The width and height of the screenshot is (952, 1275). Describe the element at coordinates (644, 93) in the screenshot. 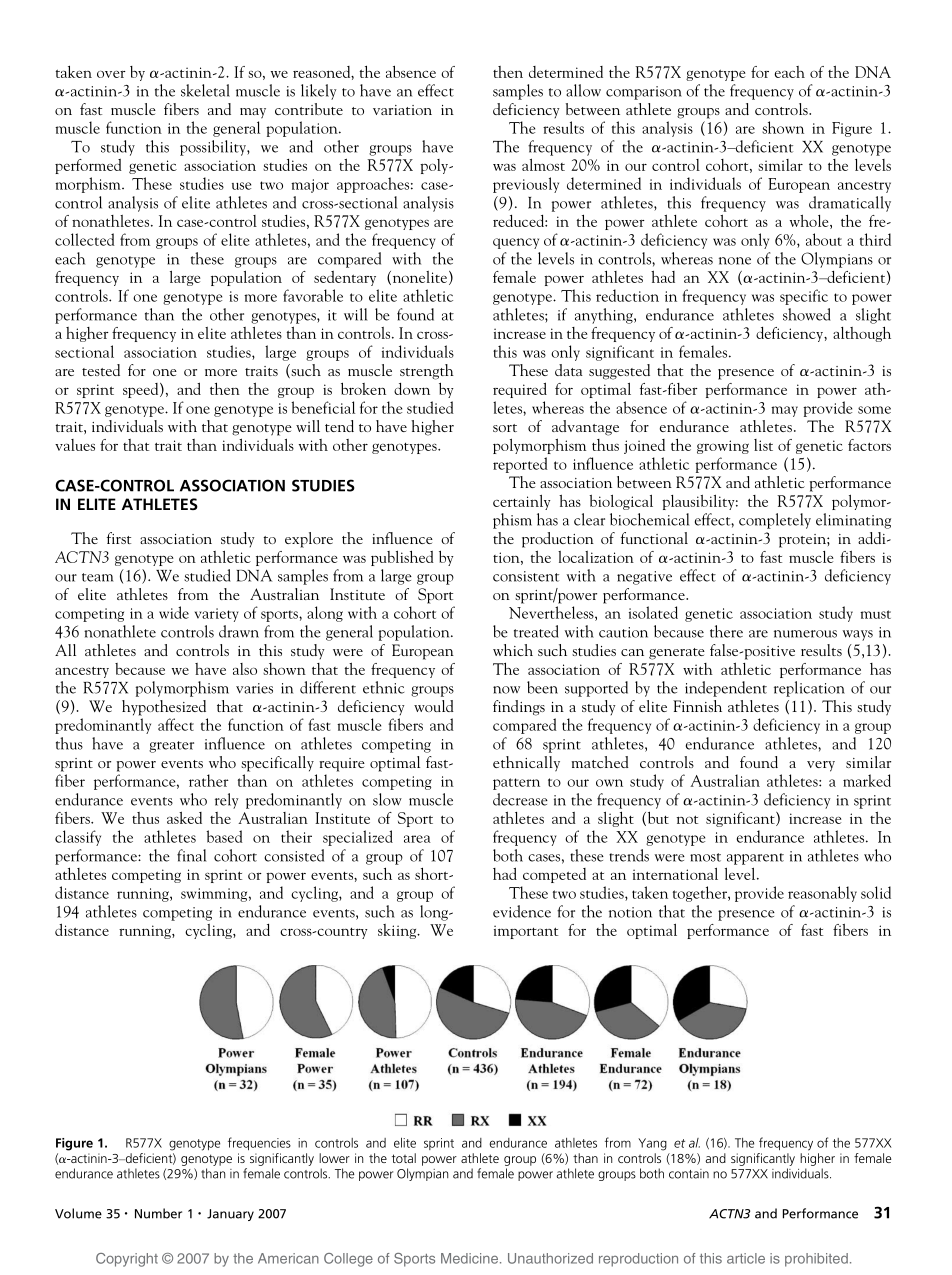

I see `comparison` at that location.
